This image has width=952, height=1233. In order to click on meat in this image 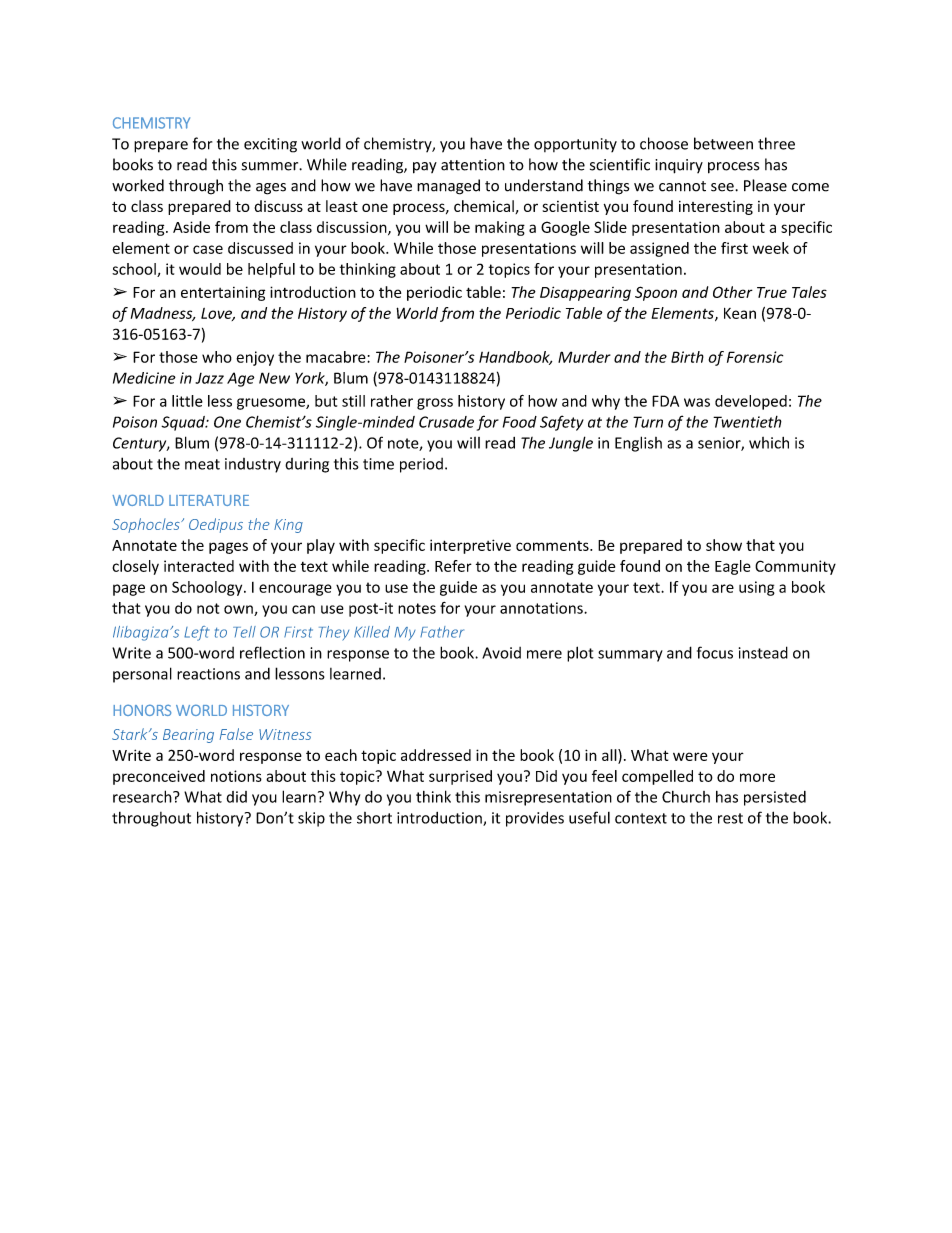, I will do `click(202, 464)`.
